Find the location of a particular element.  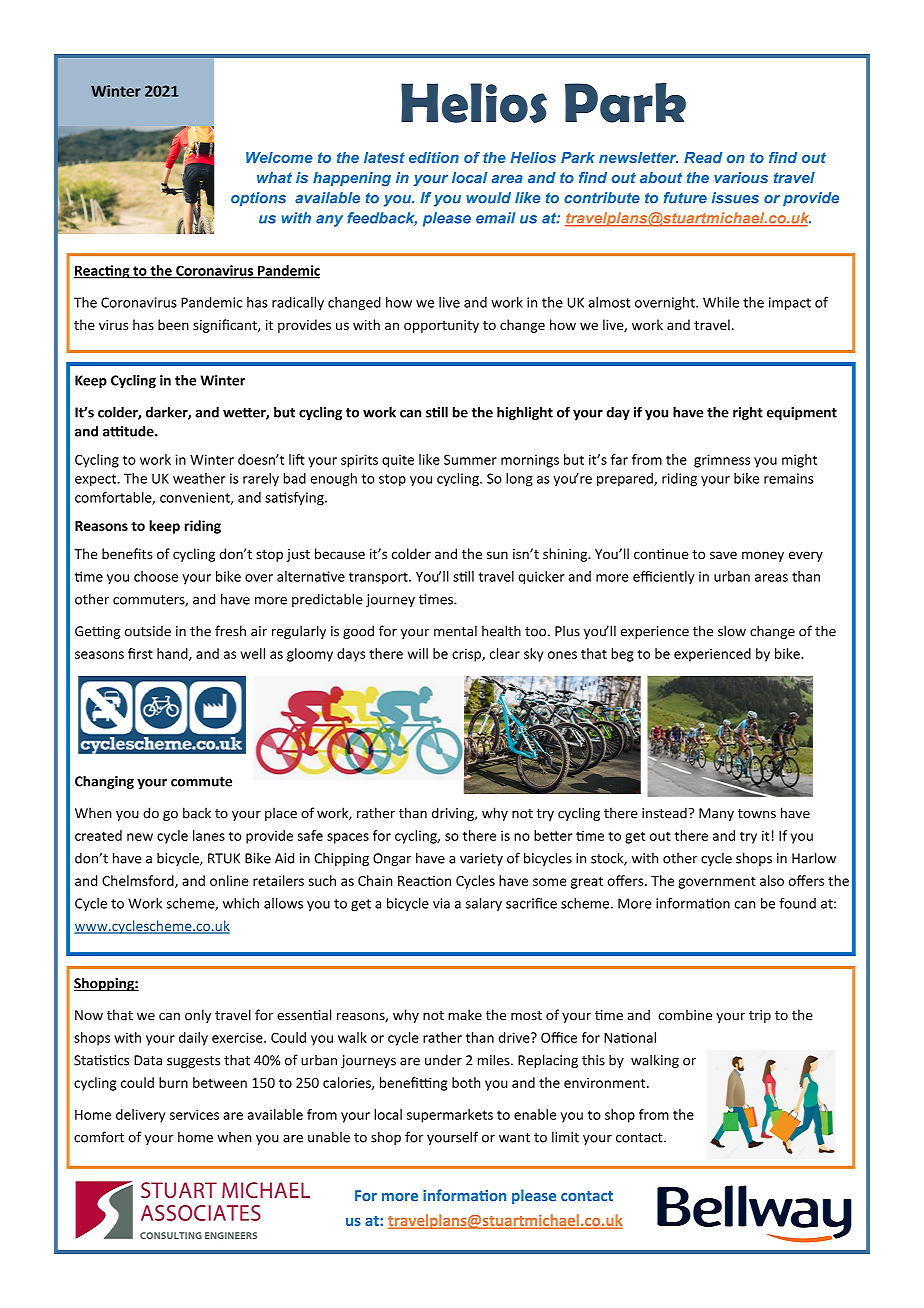

services is located at coordinates (194, 1114).
